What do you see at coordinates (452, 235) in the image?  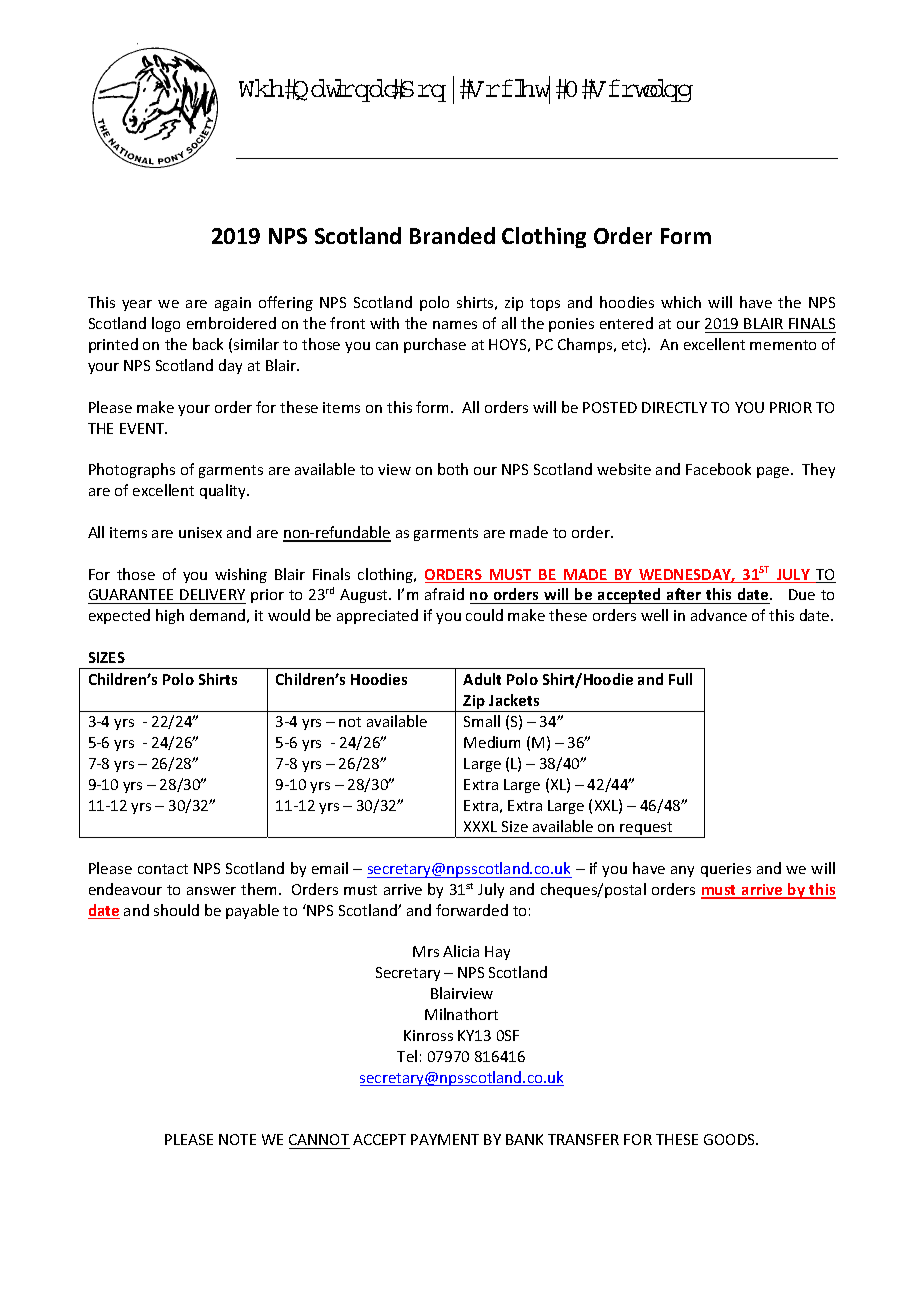 I see `Branded` at bounding box center [452, 235].
